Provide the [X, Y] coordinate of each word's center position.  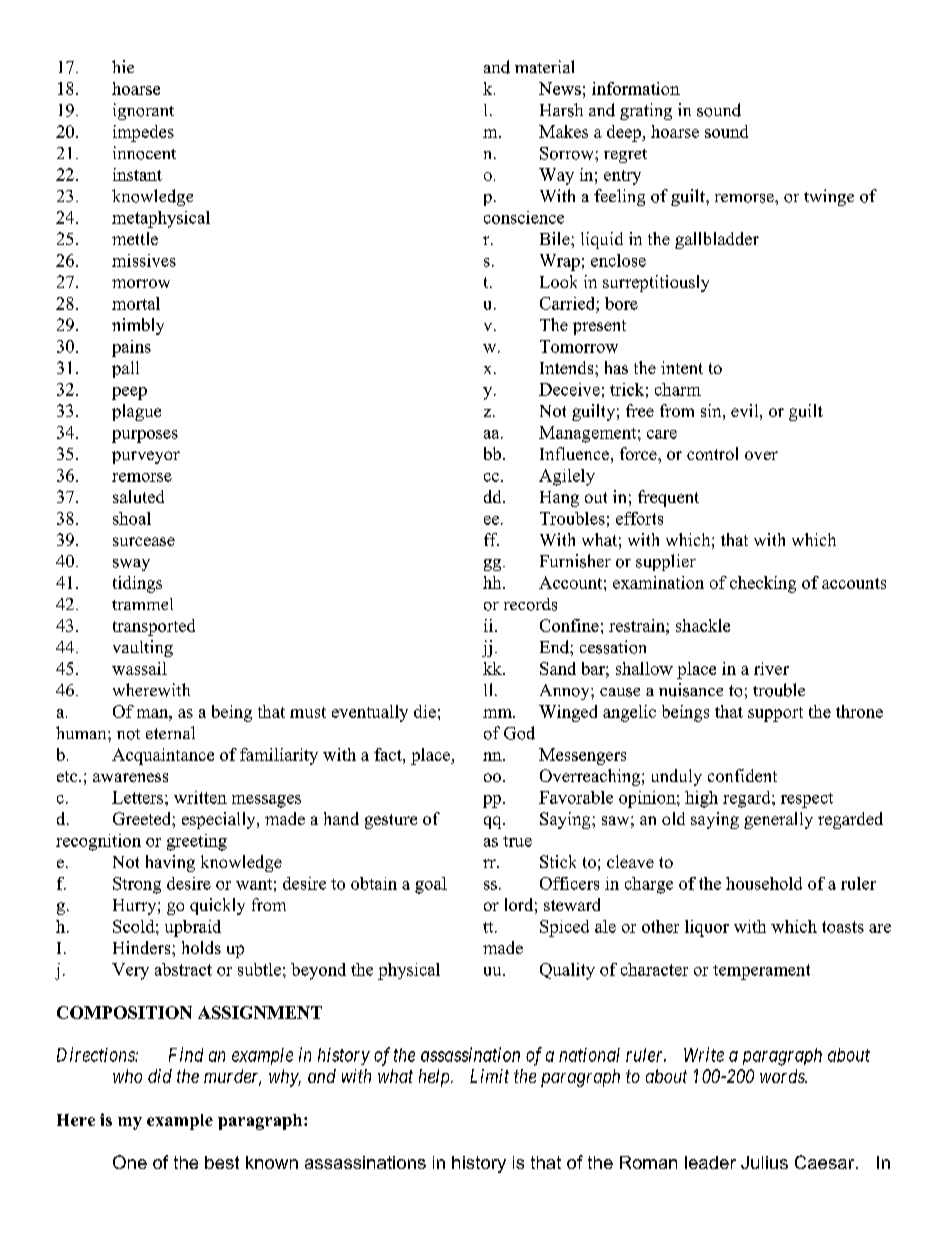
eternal [170, 732]
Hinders [143, 947]
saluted [138, 496]
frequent [668, 498]
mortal [136, 303]
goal [431, 885]
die [425, 711]
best [222, 1162]
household [764, 883]
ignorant [143, 111]
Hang [559, 499]
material [544, 66]
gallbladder [717, 240]
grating [646, 111]
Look [558, 281]
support [775, 714]
